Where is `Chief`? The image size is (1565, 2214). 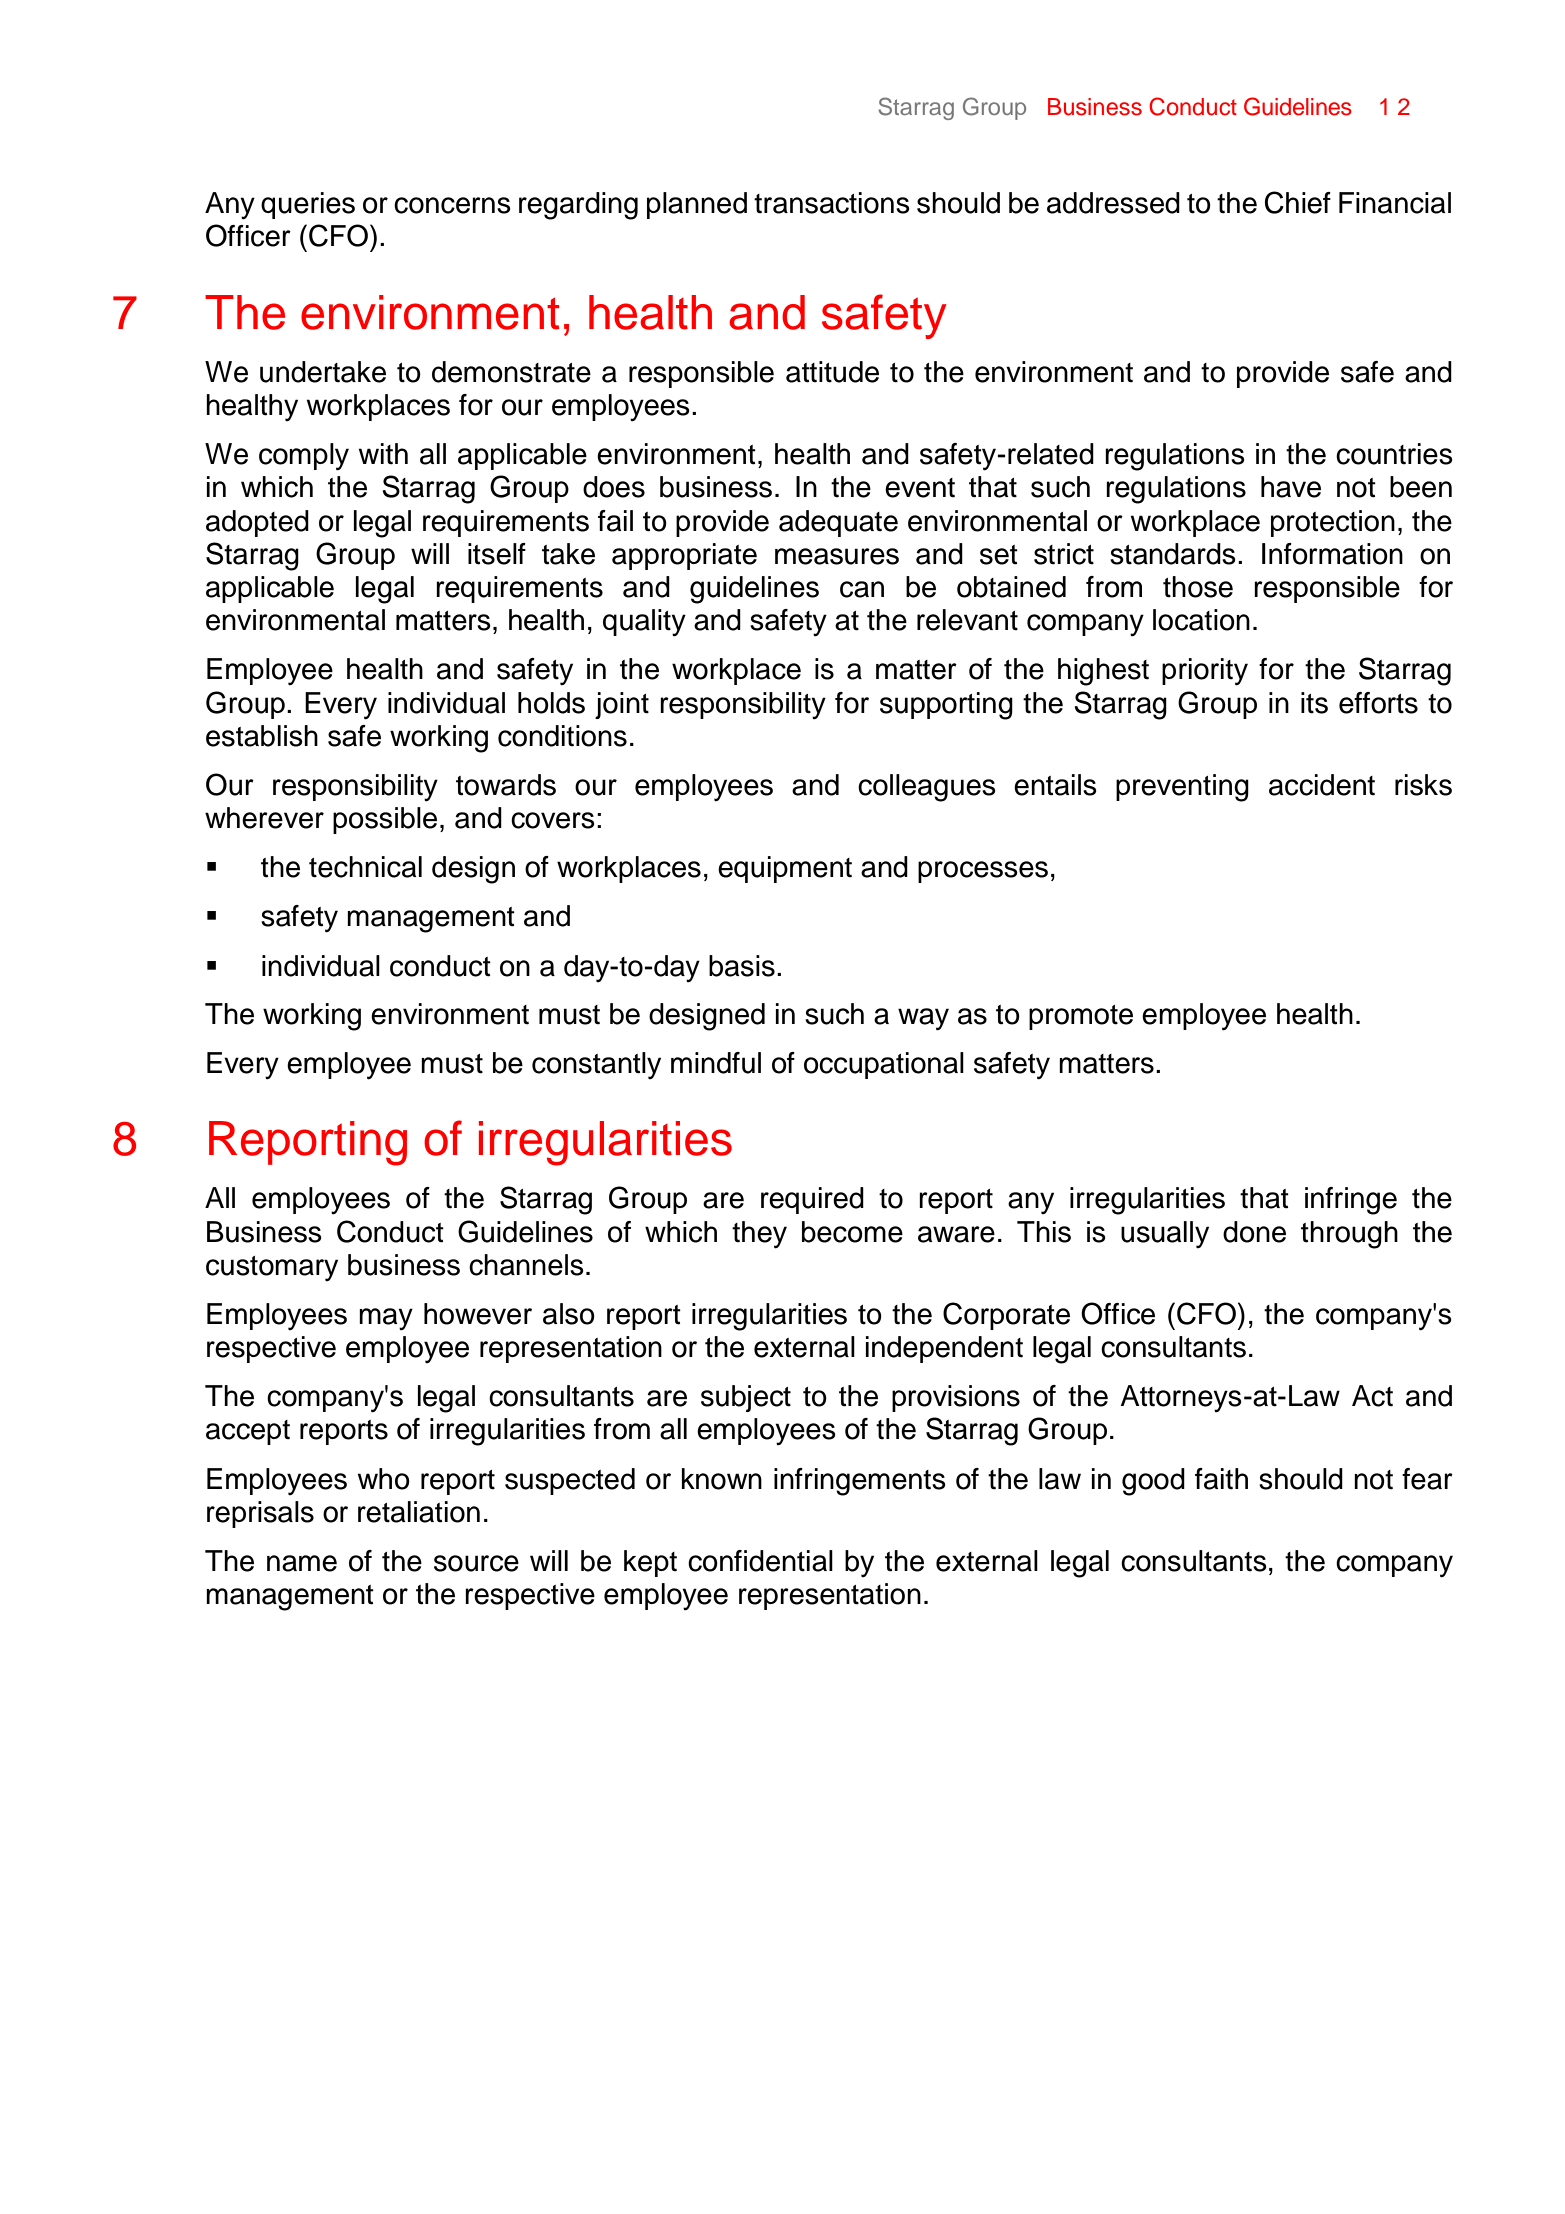 Chief is located at coordinates (1298, 202).
